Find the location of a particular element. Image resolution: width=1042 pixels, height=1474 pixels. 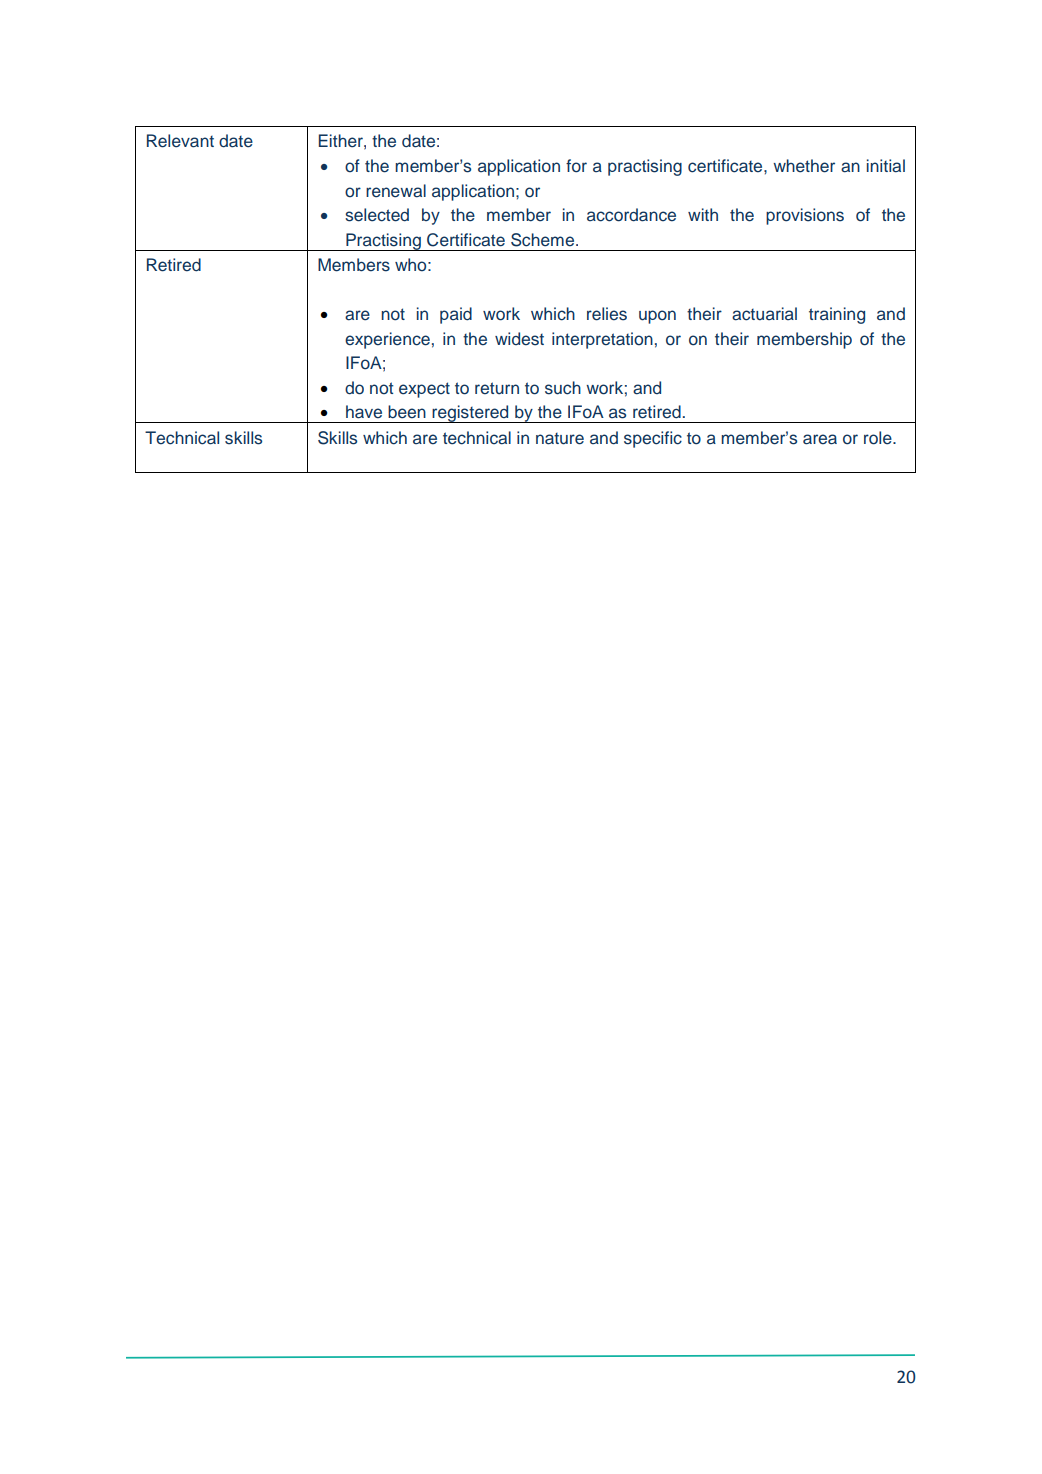

for is located at coordinates (576, 166).
